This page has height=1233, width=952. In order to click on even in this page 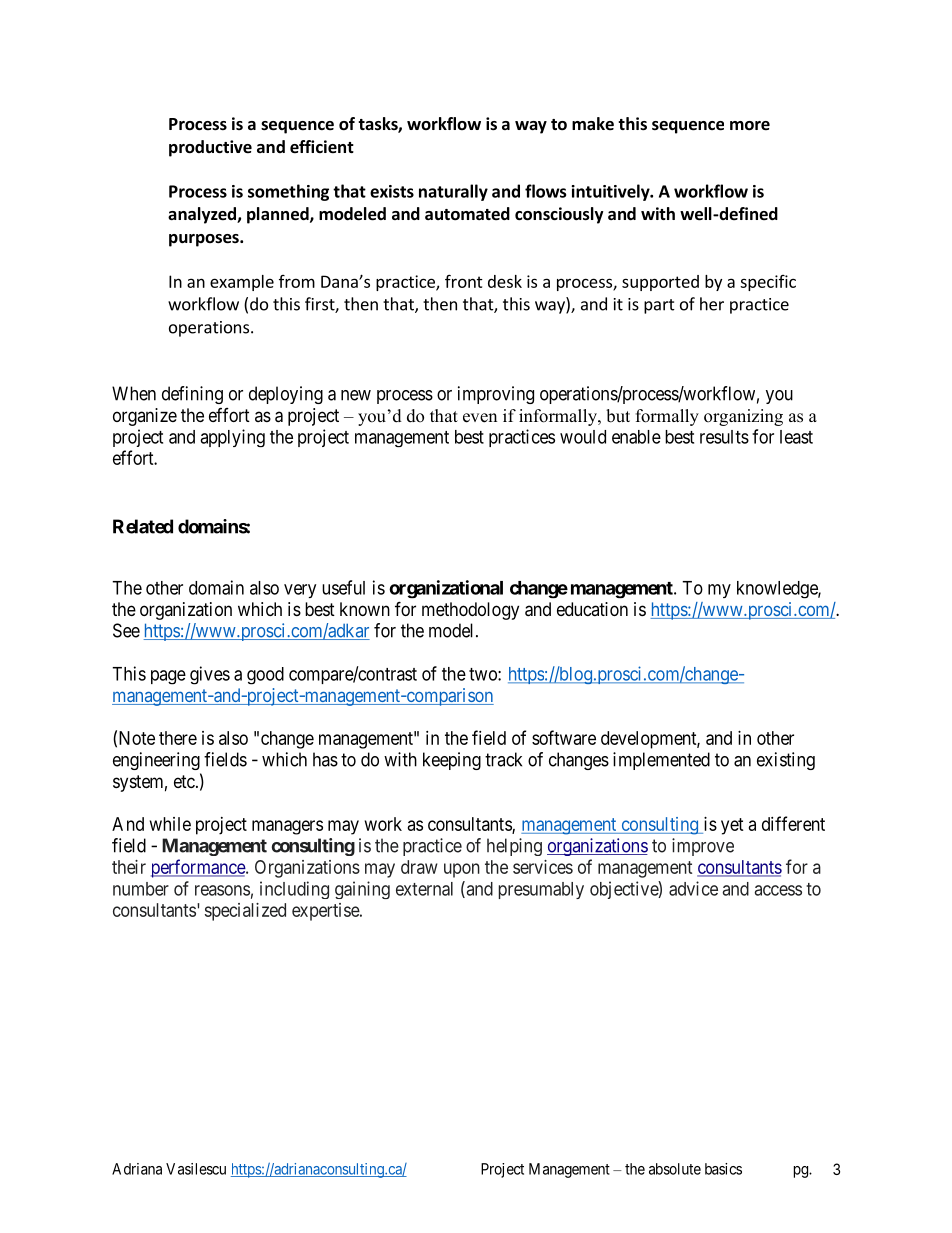, I will do `click(480, 418)`.
